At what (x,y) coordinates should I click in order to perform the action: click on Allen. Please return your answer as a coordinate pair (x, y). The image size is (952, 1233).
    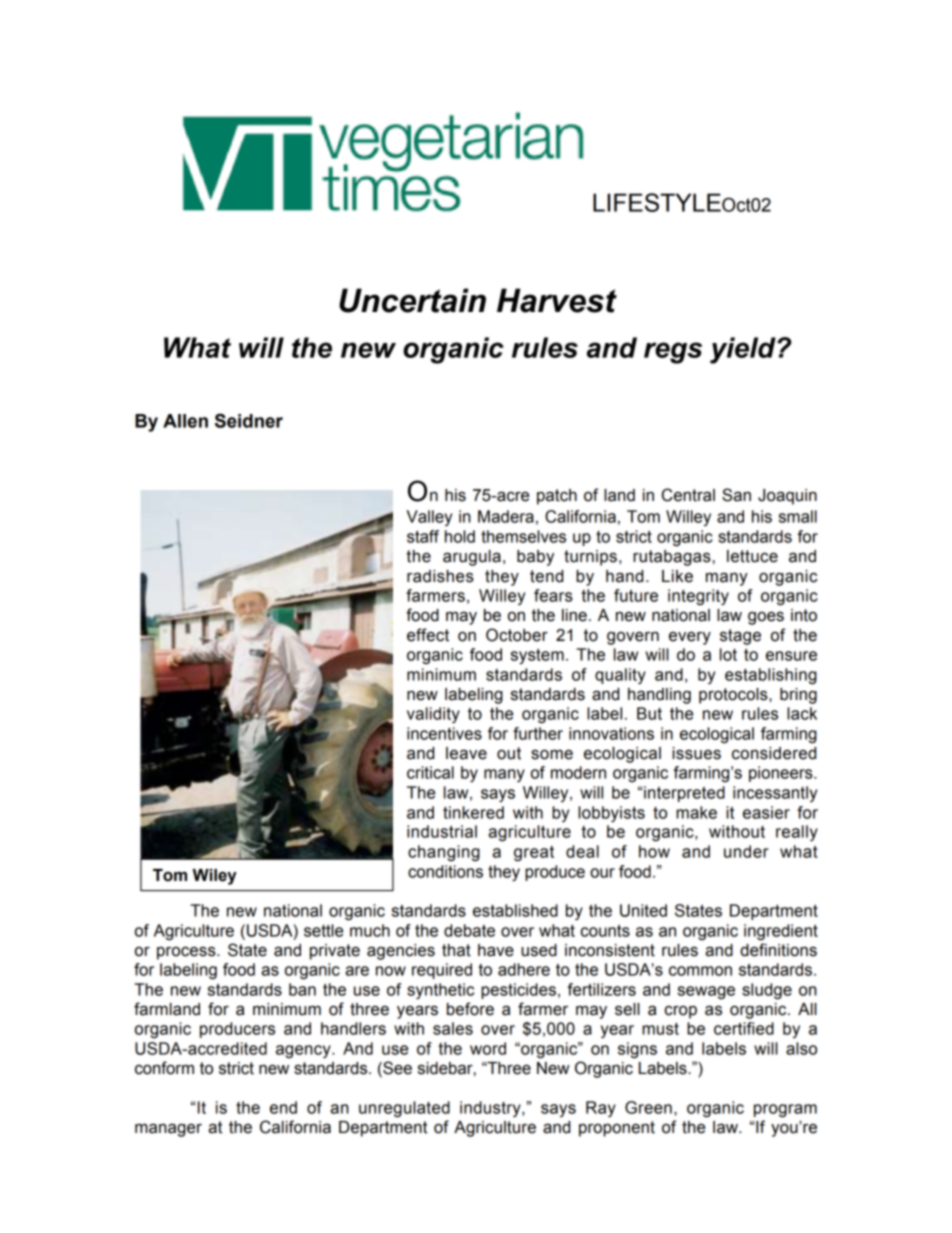
    Looking at the image, I should click on (185, 421).
